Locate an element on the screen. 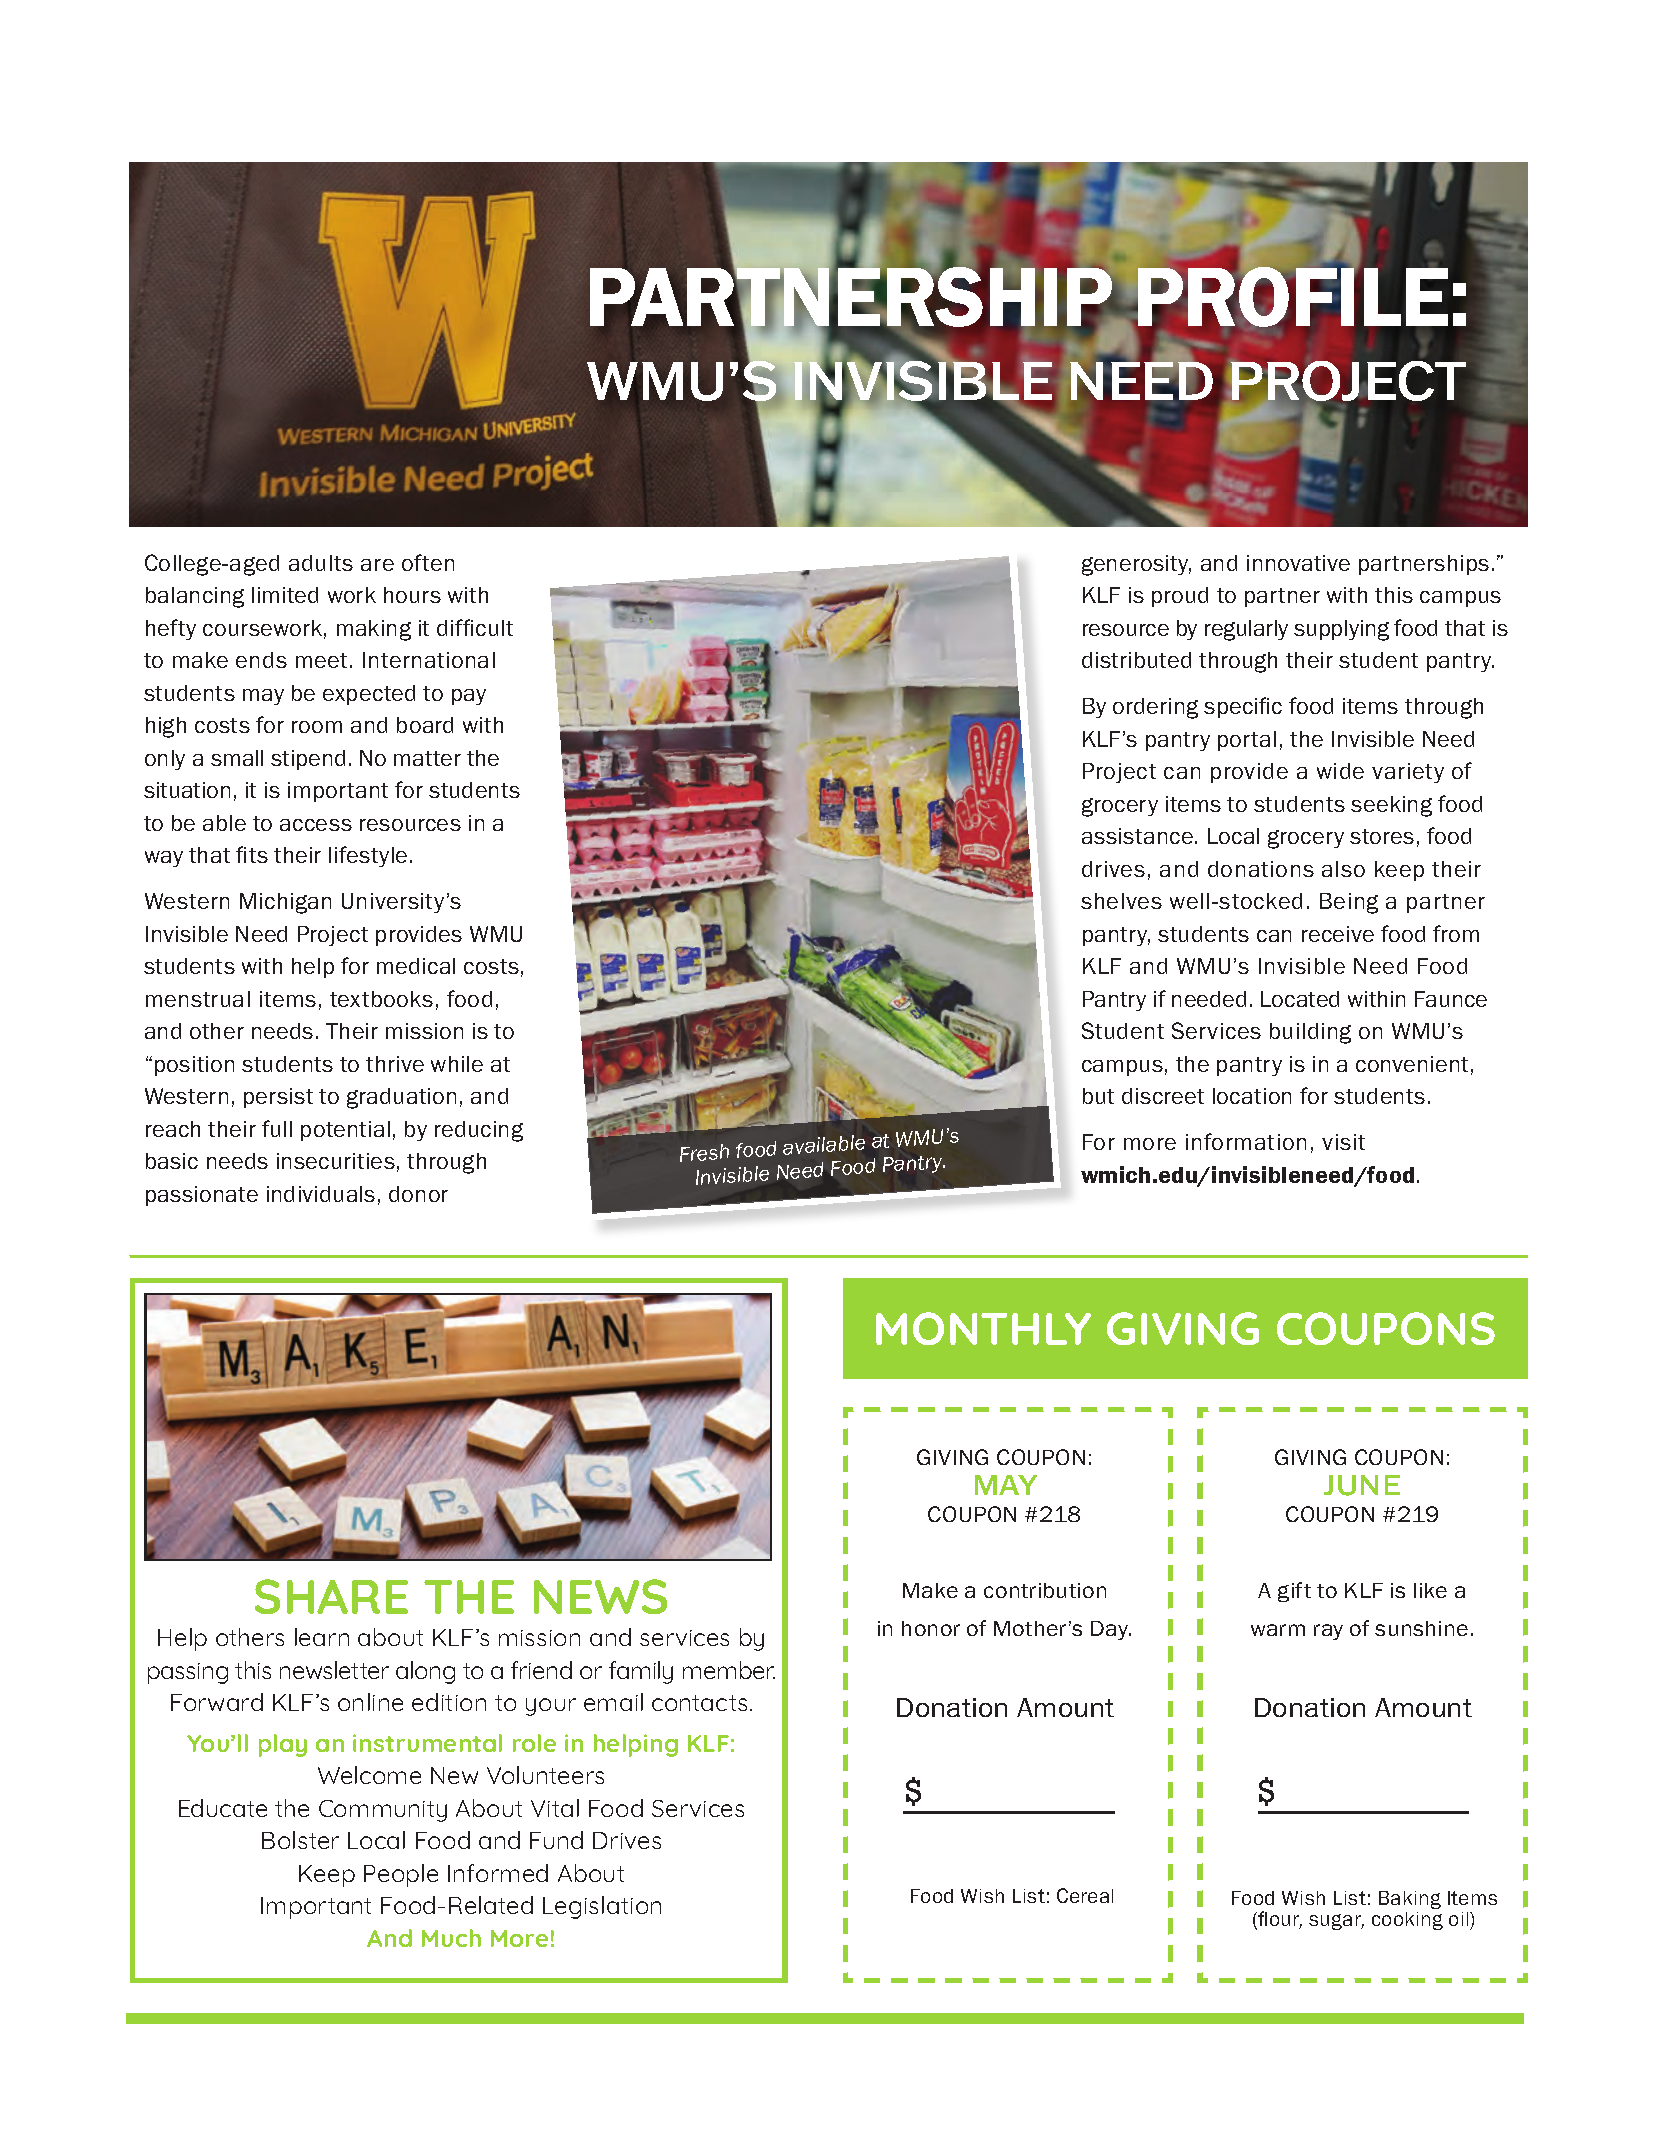 This screenshot has height=2146, width=1658. MONTHLY is located at coordinates (983, 1328).
